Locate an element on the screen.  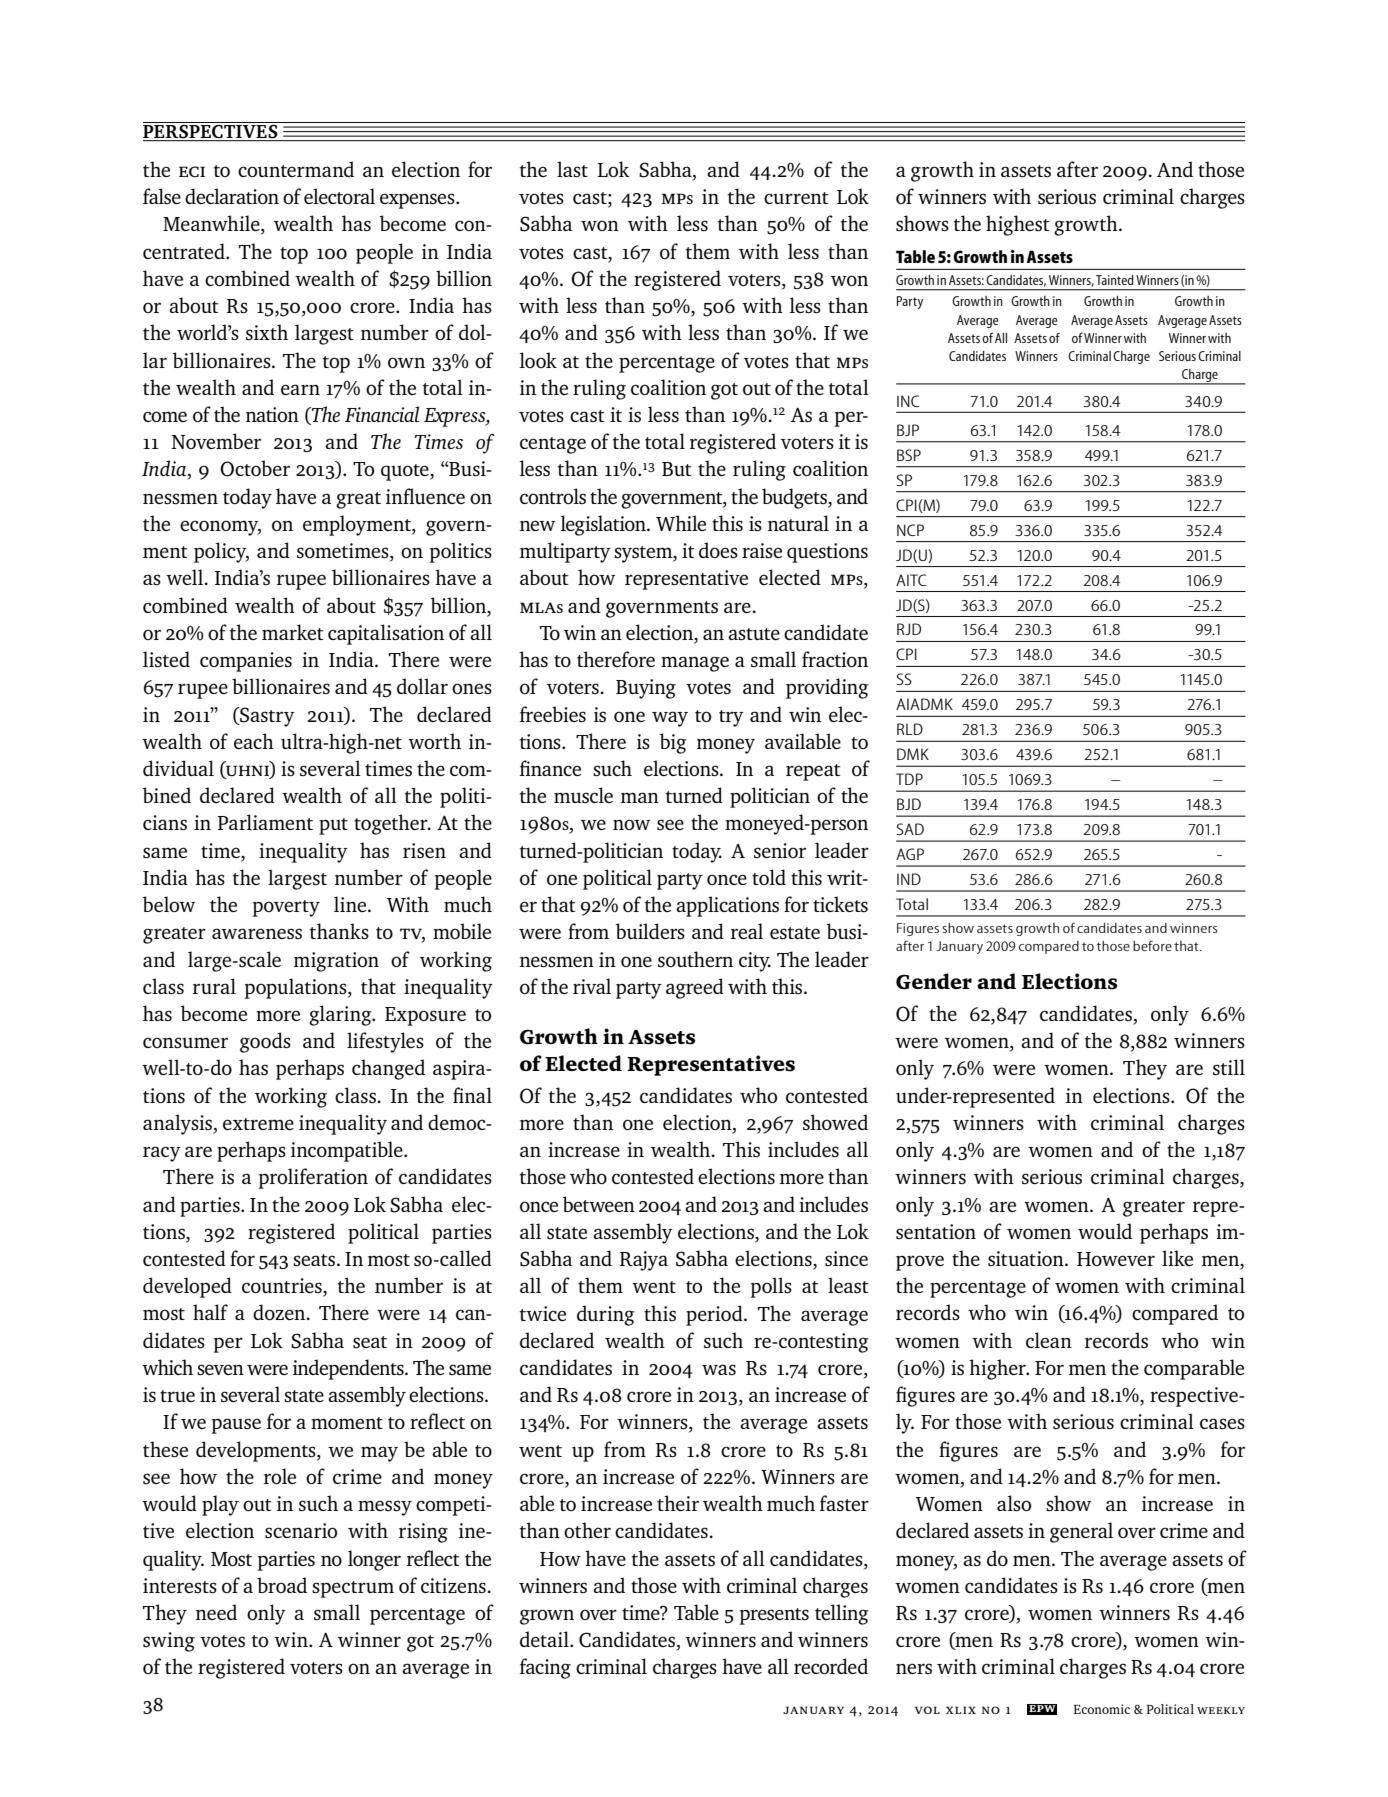
presents is located at coordinates (774, 1616).
